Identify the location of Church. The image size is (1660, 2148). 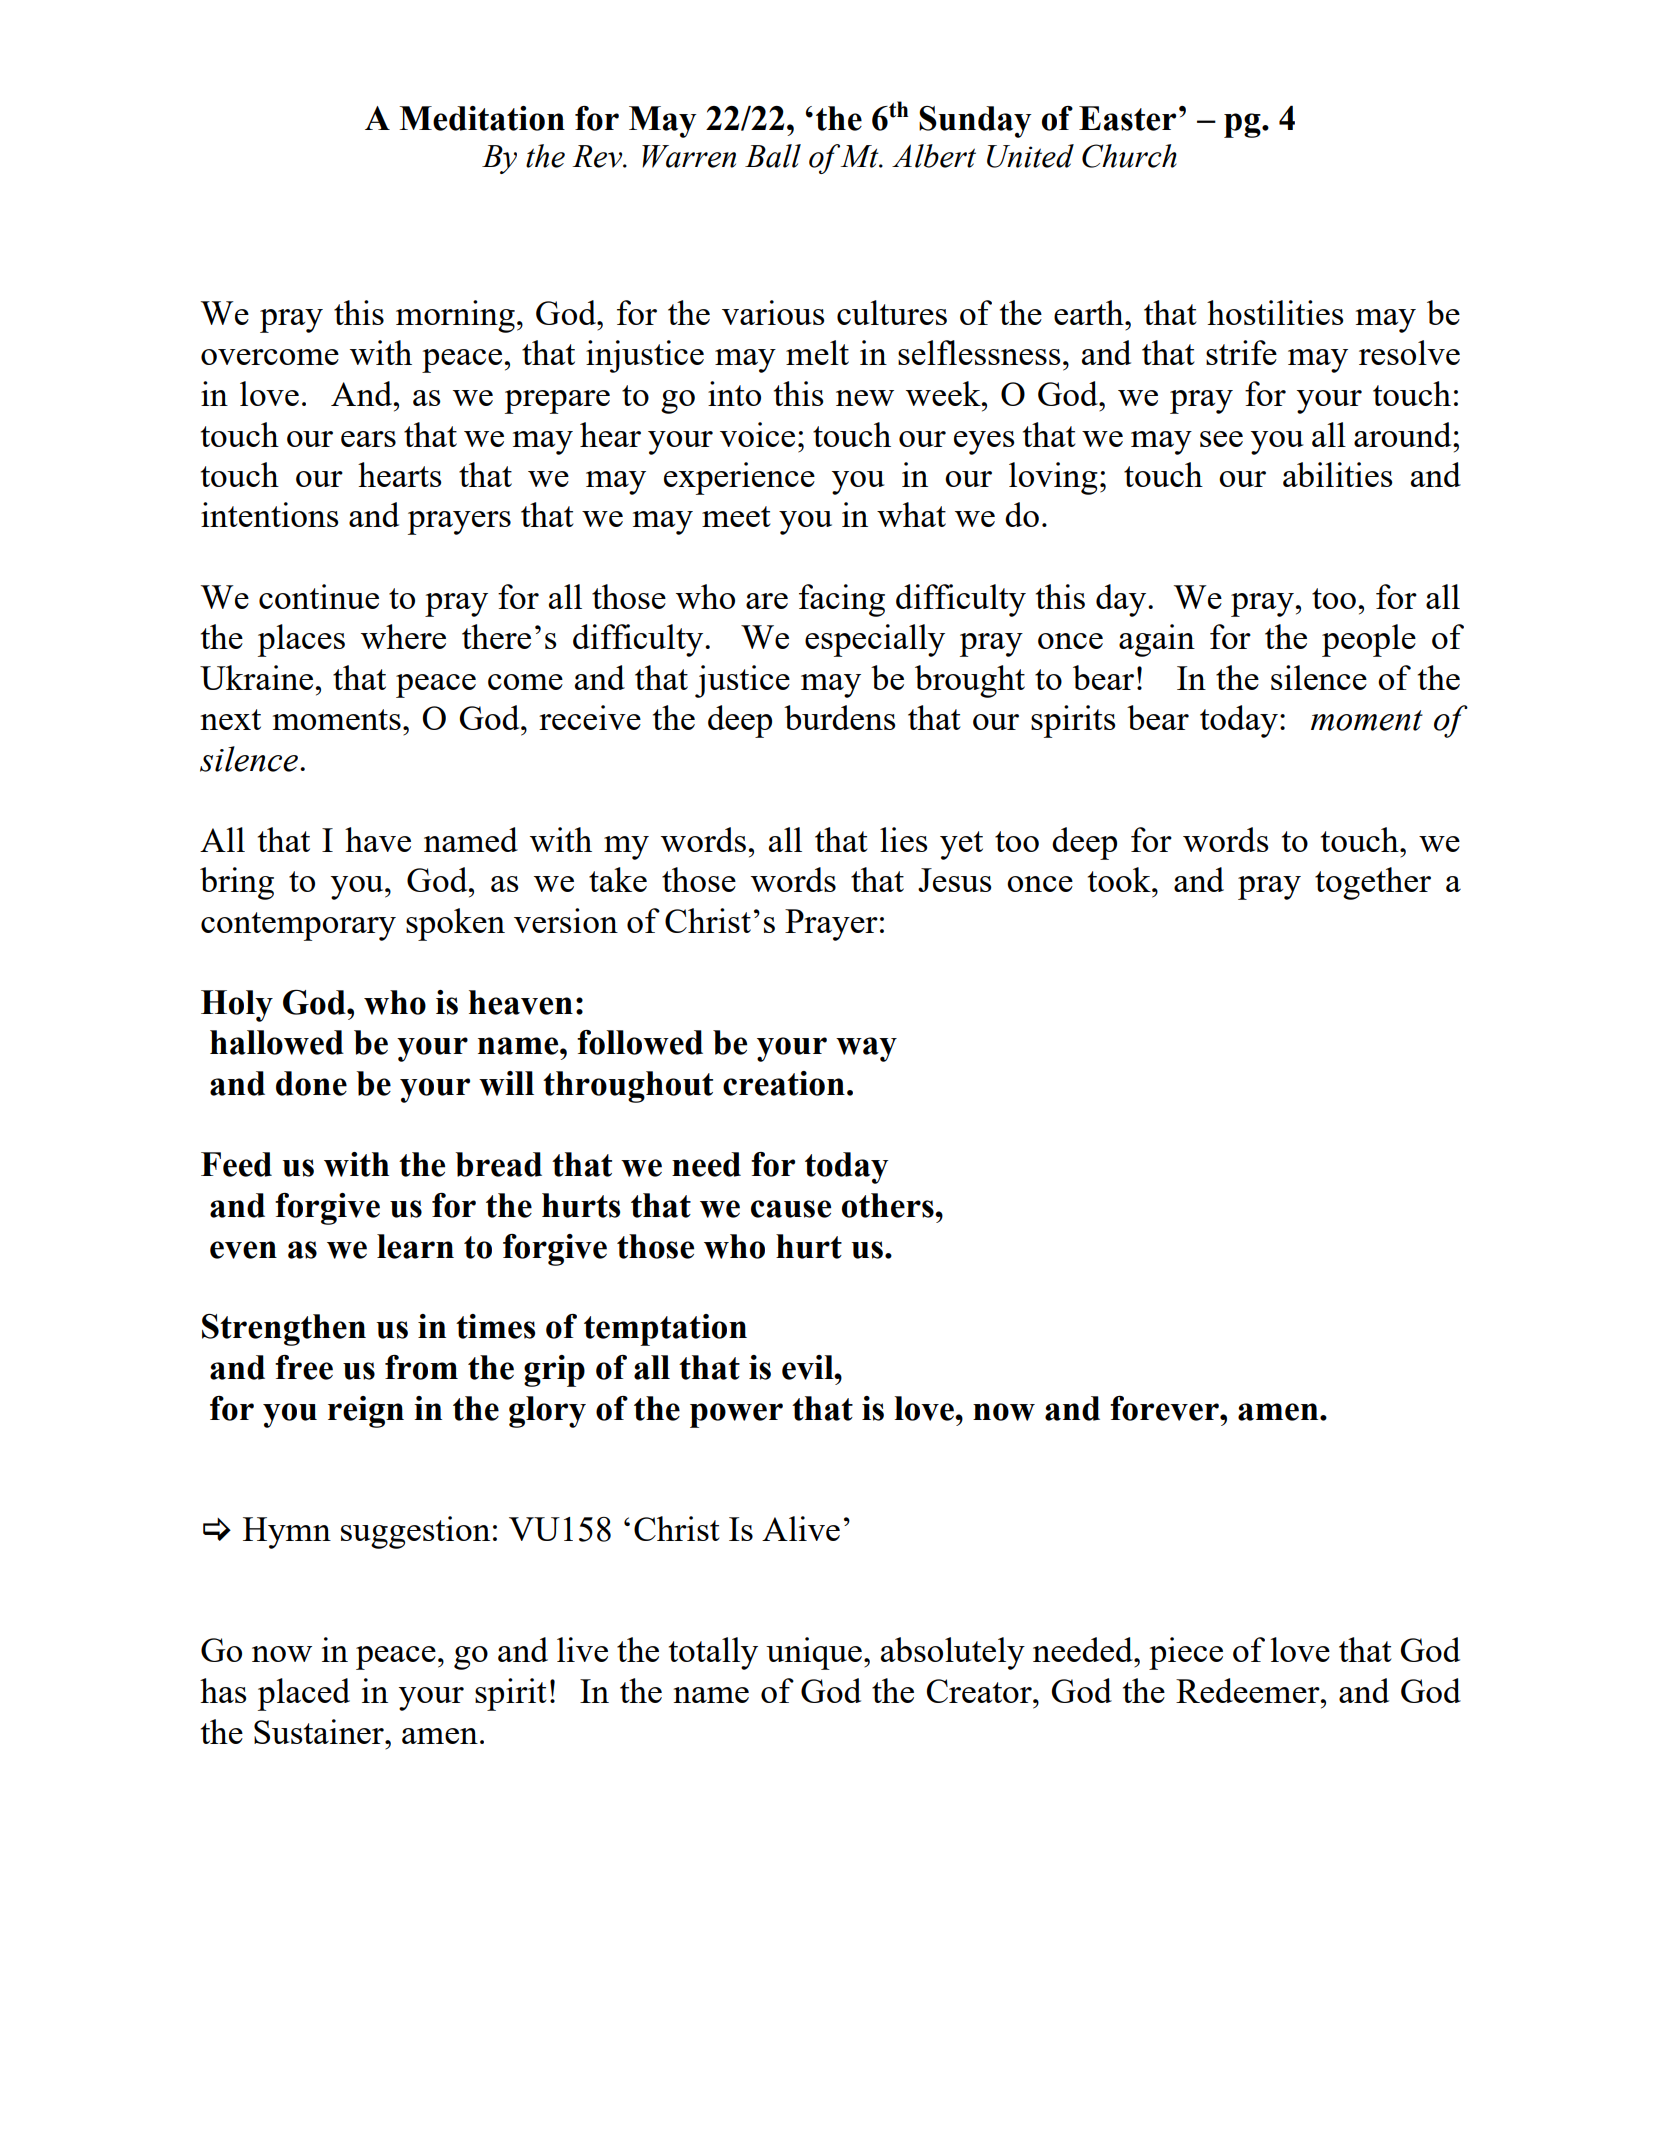
(1129, 156).
